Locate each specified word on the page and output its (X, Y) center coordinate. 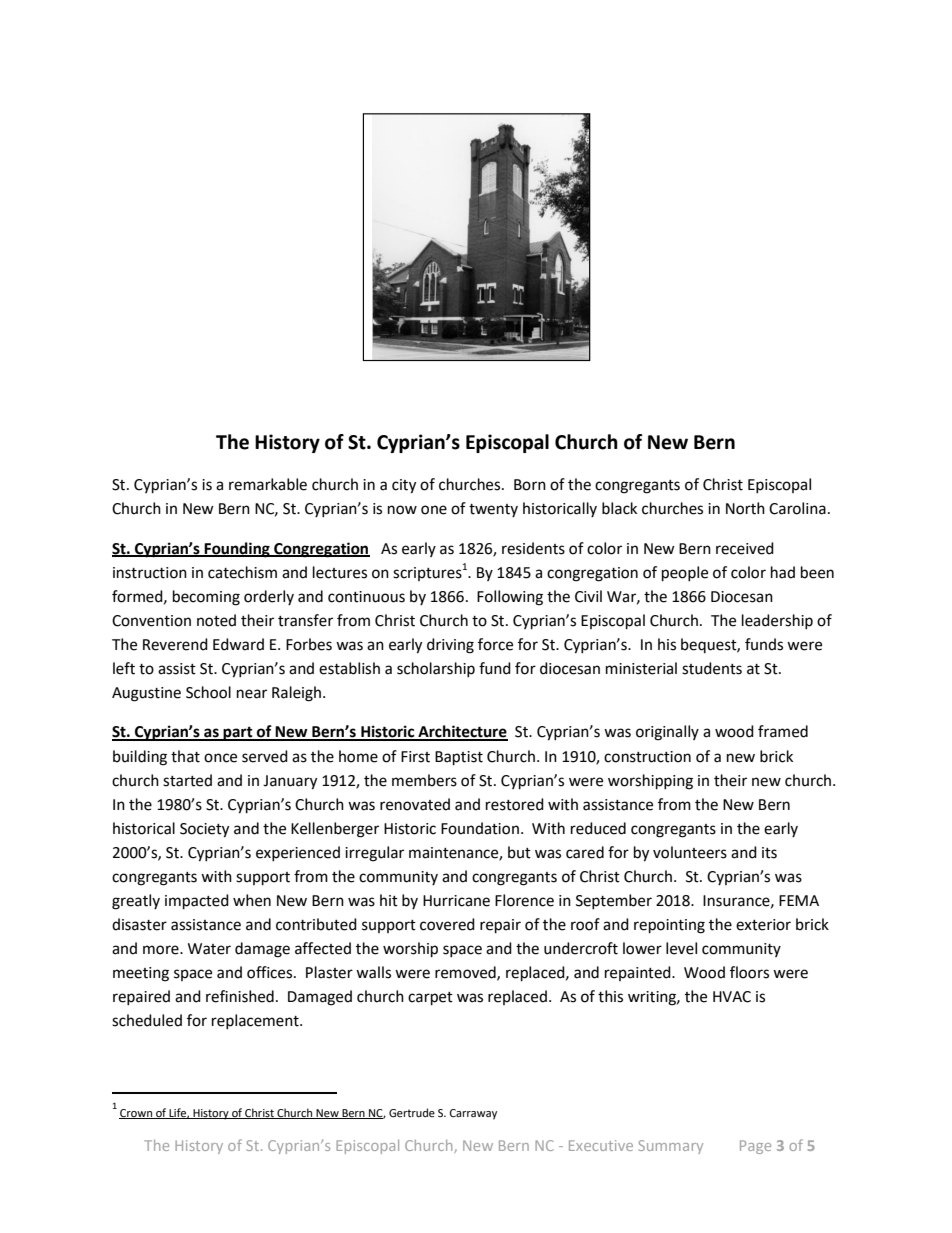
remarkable (268, 484)
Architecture (462, 732)
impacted (197, 902)
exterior (763, 925)
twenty (493, 510)
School (208, 692)
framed (783, 731)
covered (447, 924)
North (745, 508)
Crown (136, 1114)
